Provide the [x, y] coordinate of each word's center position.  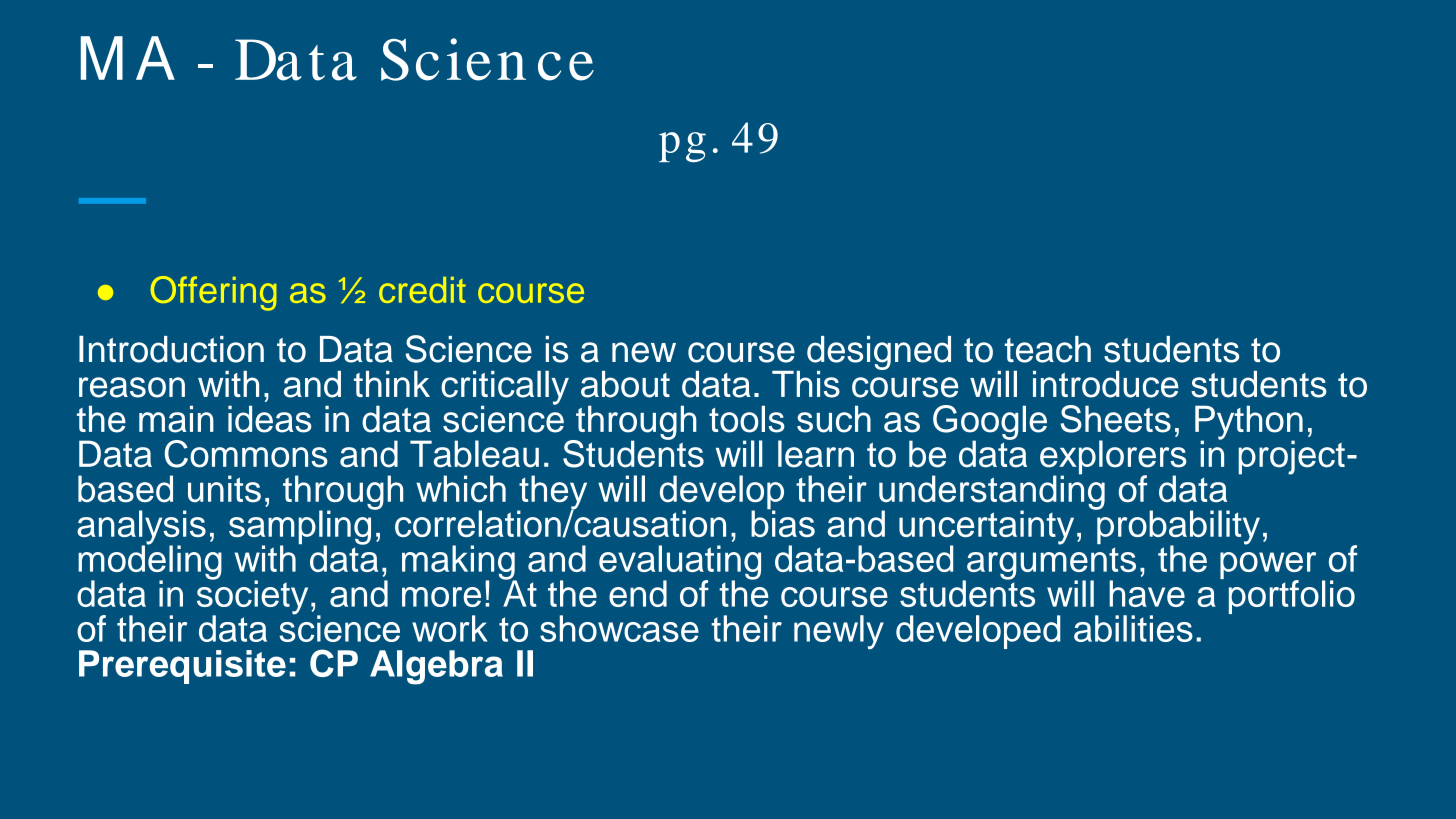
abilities [1133, 628]
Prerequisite [182, 667]
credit [422, 290]
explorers [1113, 458]
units [224, 489]
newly [839, 632]
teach [1047, 349]
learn [816, 454]
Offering [213, 293]
